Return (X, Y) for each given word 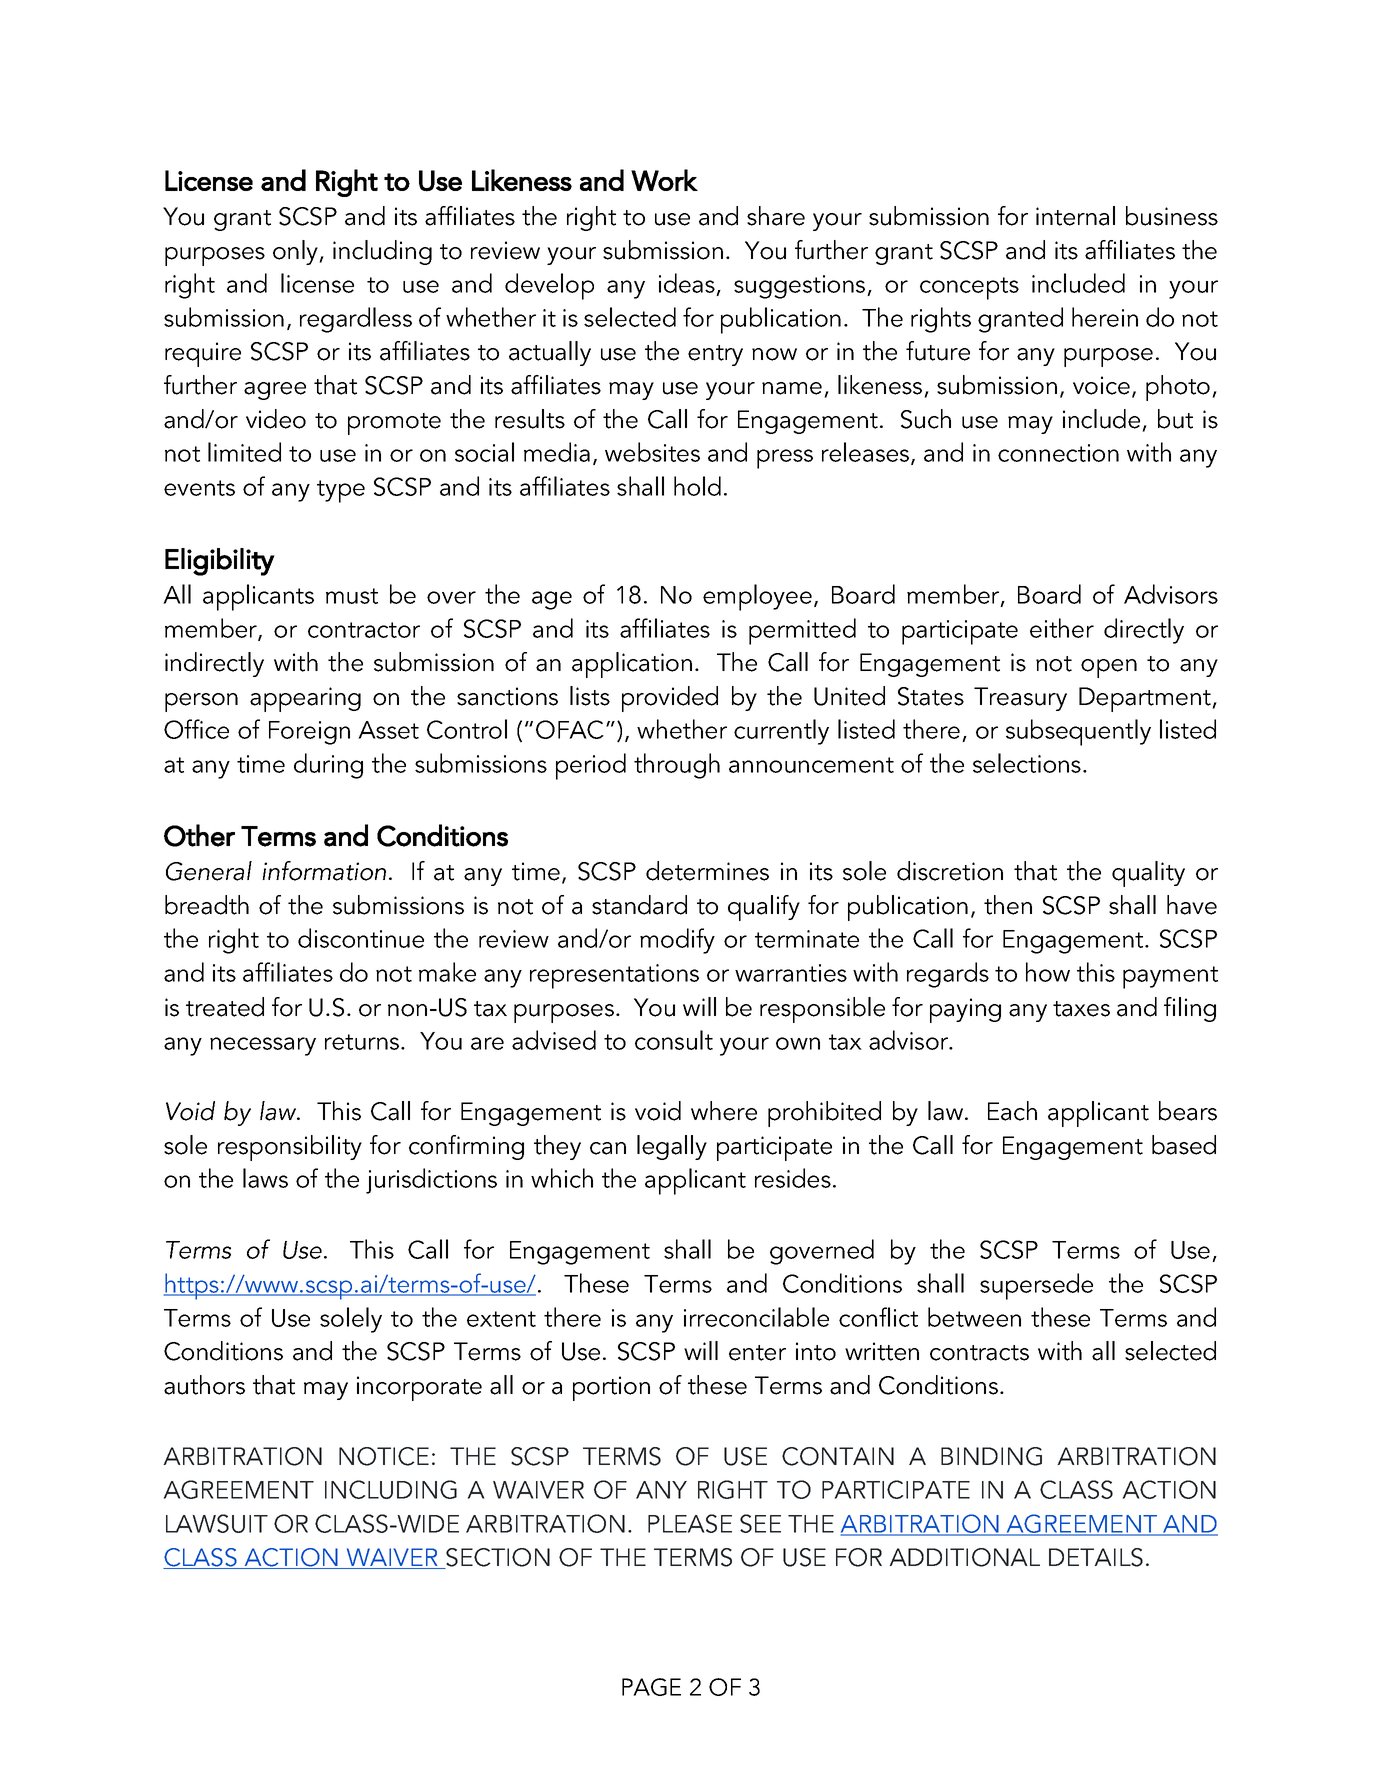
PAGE (651, 1687)
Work (664, 180)
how (1048, 972)
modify (677, 941)
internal (1075, 216)
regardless (356, 320)
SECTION (497, 1558)
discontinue (361, 938)
